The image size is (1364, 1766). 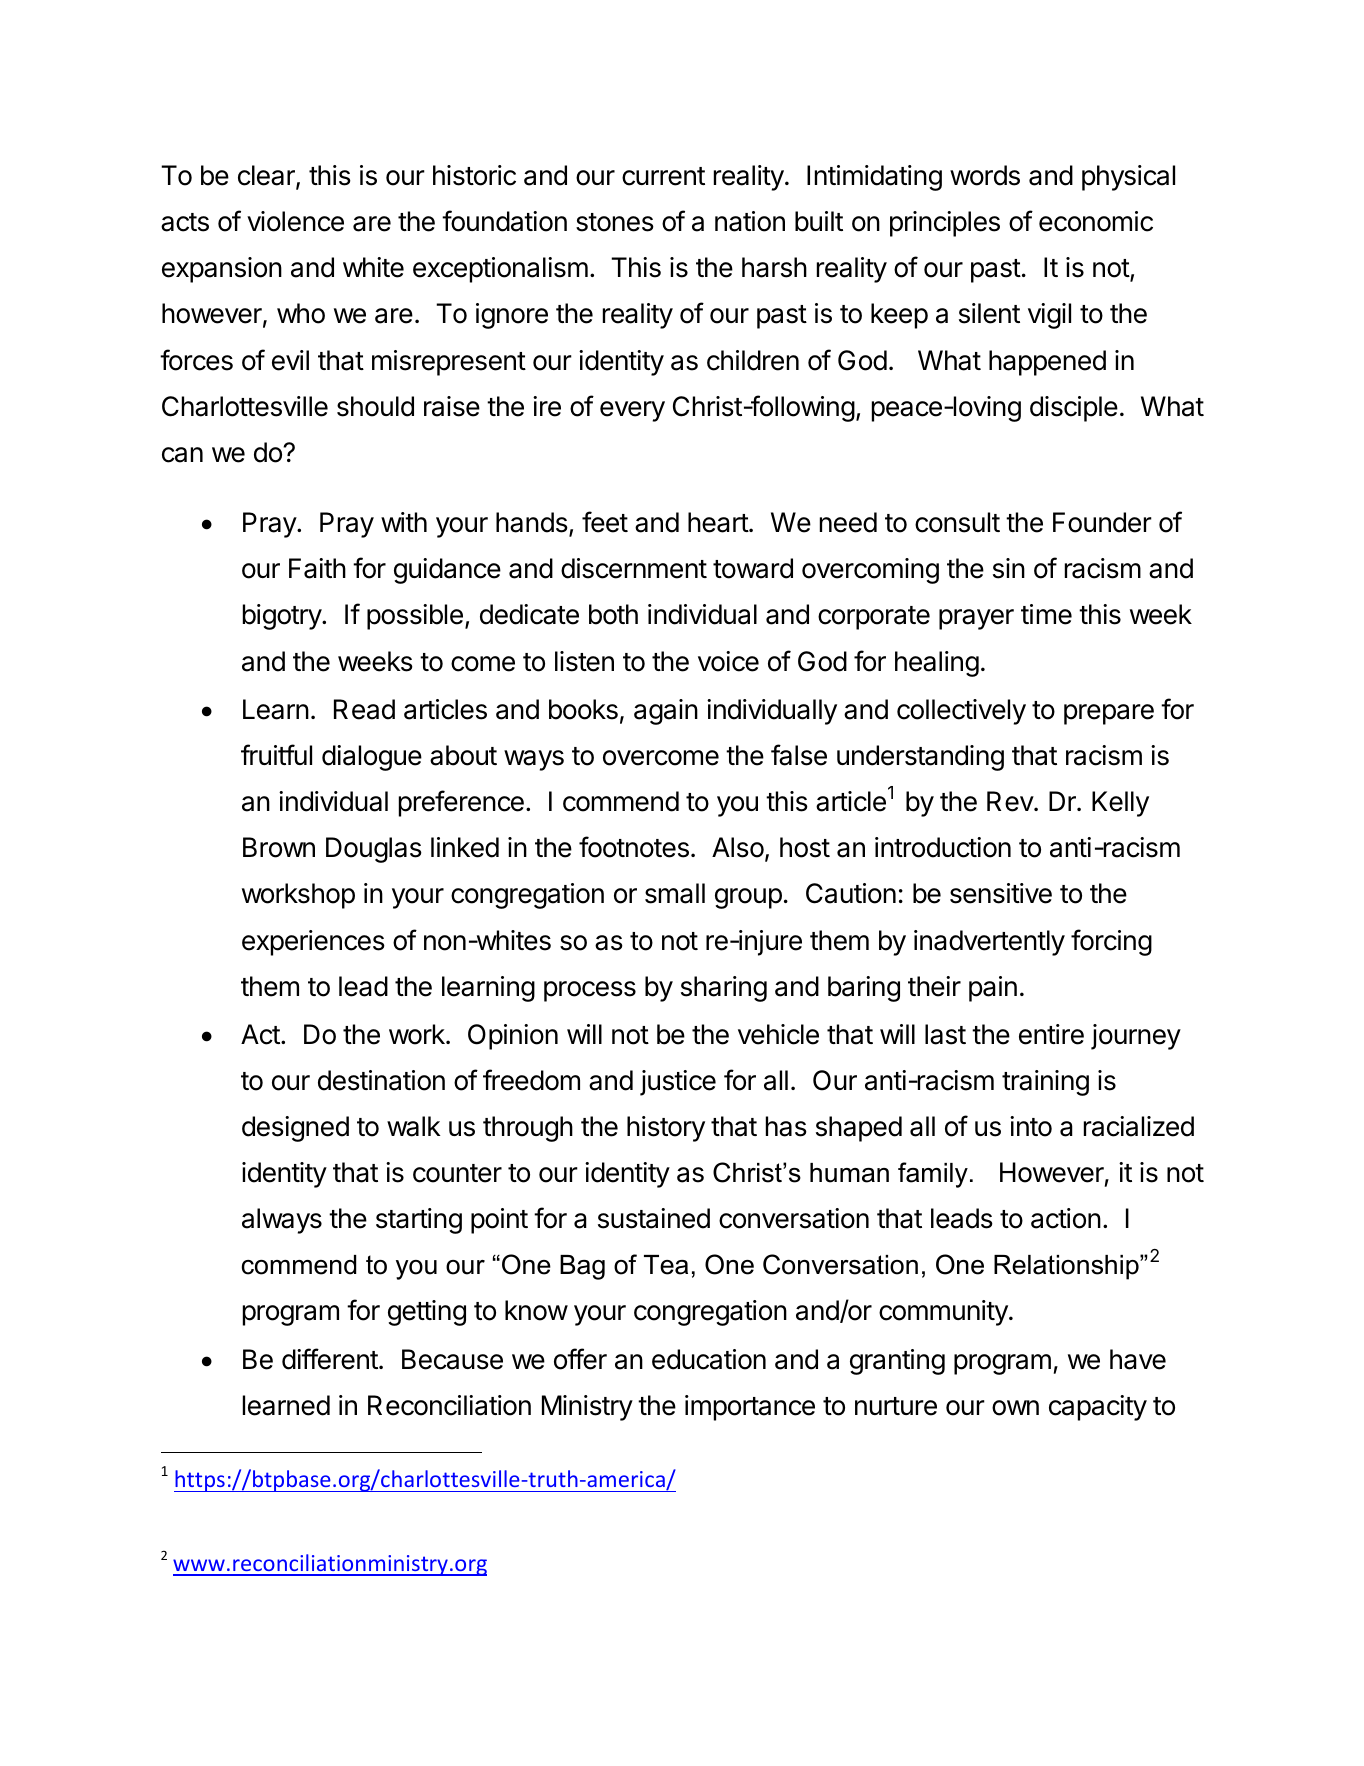 I want to click on fruitful, so click(x=276, y=754).
